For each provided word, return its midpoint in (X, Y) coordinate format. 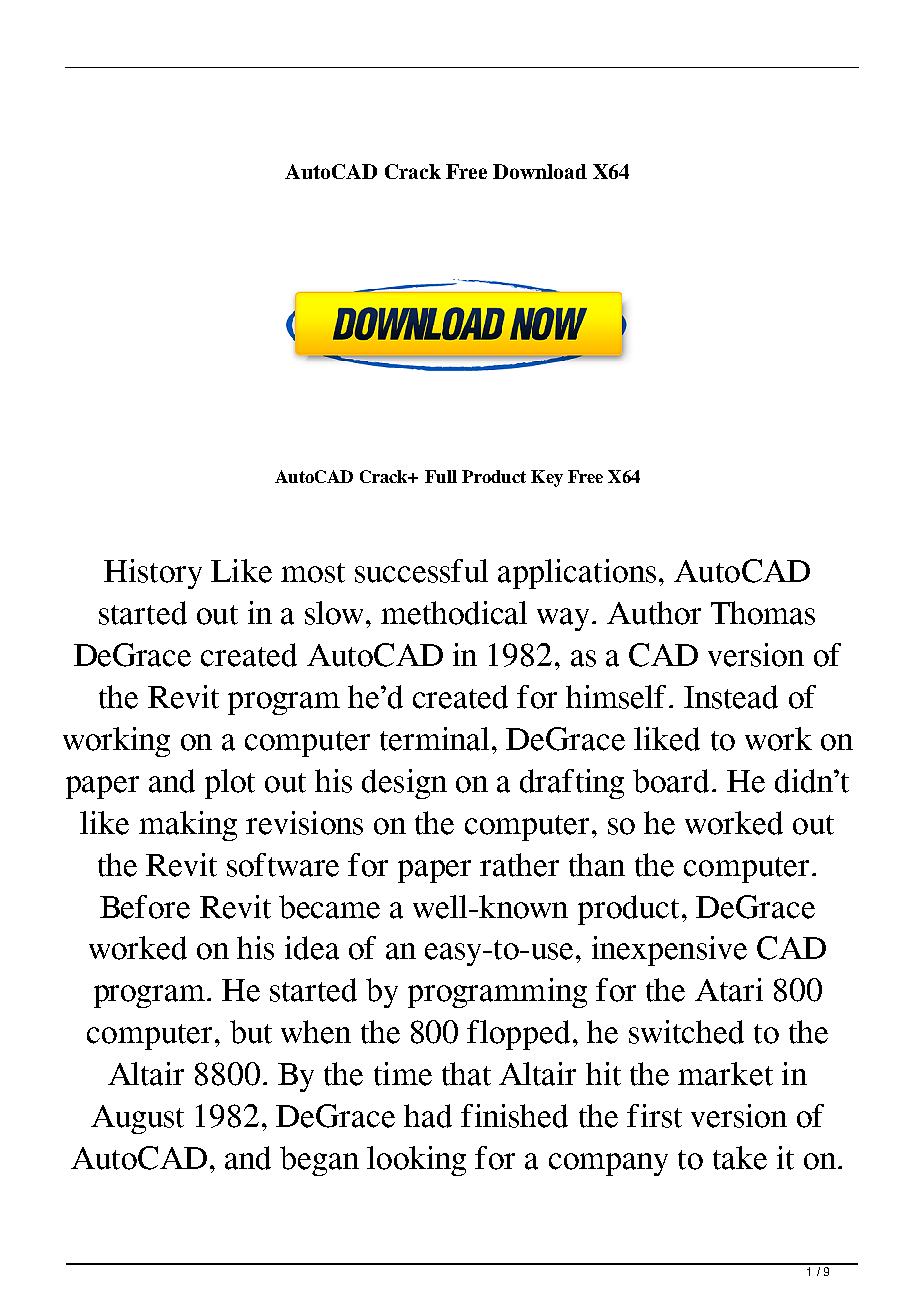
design (404, 784)
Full (441, 476)
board (673, 781)
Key (547, 478)
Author (654, 613)
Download (540, 171)
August (137, 1119)
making (188, 826)
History (153, 574)
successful (421, 571)
